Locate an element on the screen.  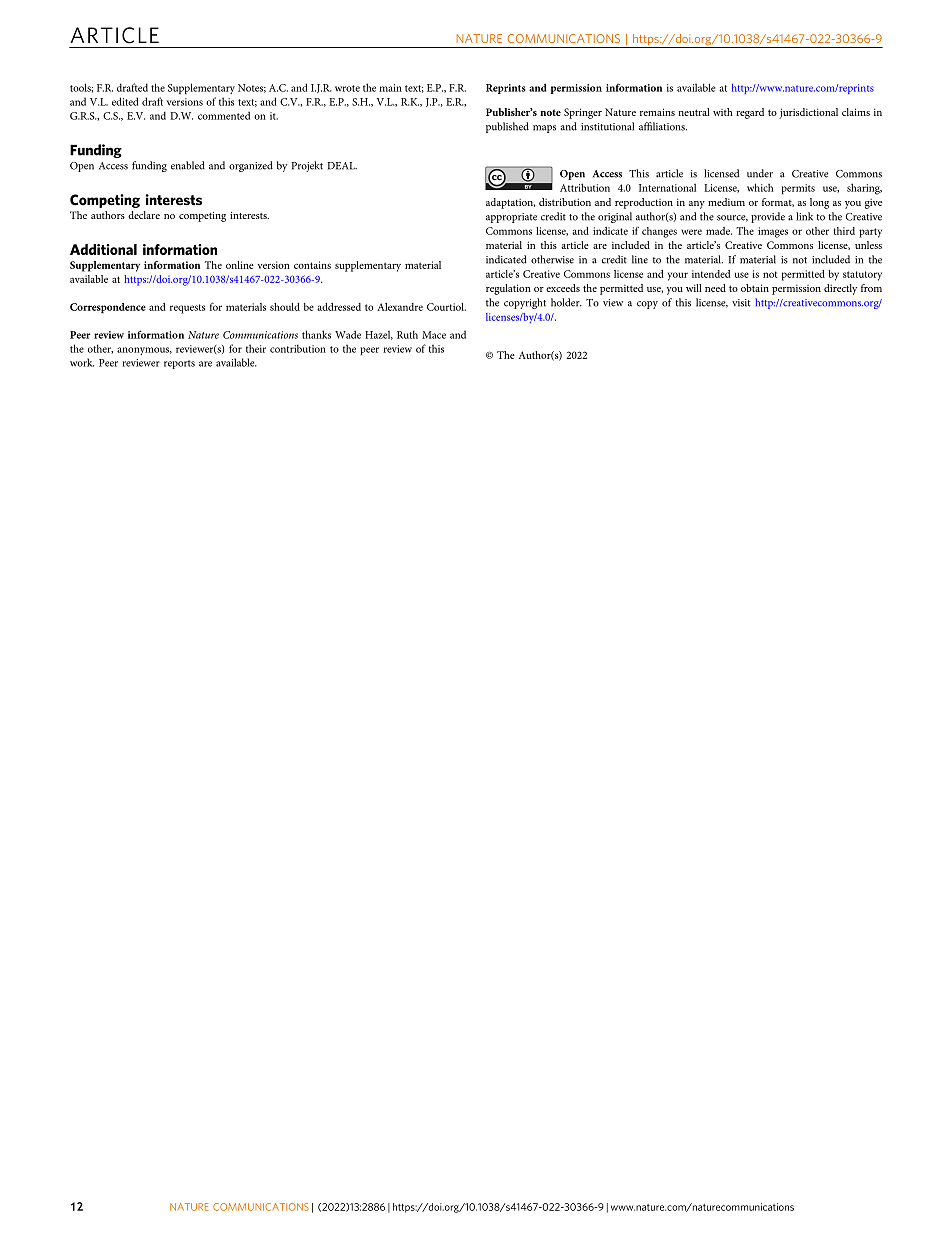
regard is located at coordinates (750, 113).
